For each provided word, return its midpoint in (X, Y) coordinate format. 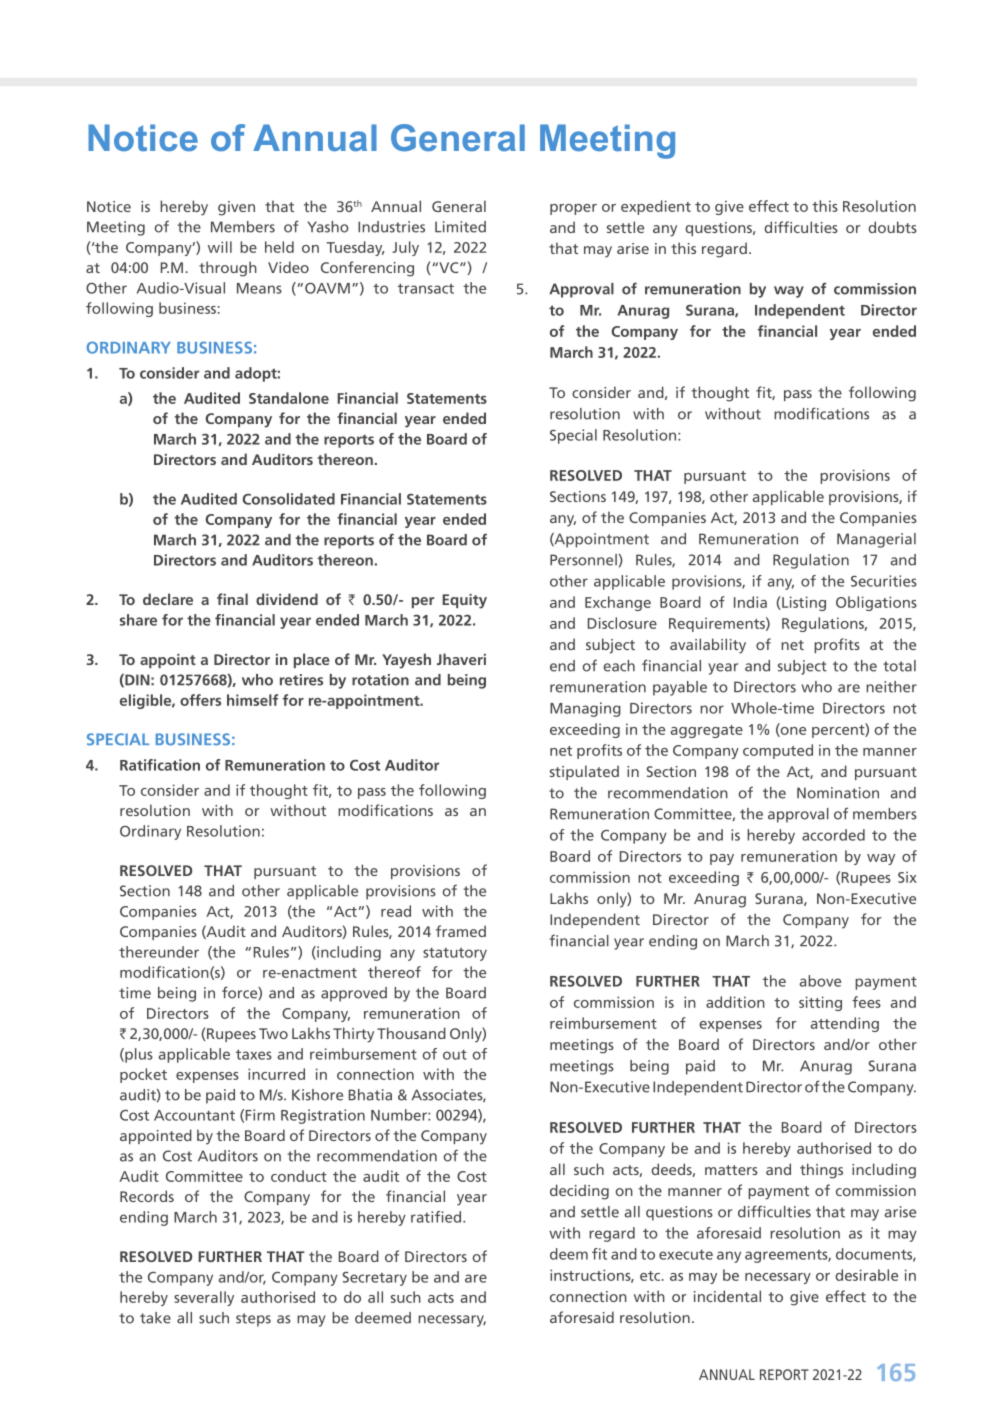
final (232, 599)
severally (204, 1298)
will (220, 247)
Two (273, 1033)
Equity (464, 601)
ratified (437, 1217)
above (820, 981)
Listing (803, 603)
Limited (460, 227)
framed (461, 931)
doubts (892, 227)
